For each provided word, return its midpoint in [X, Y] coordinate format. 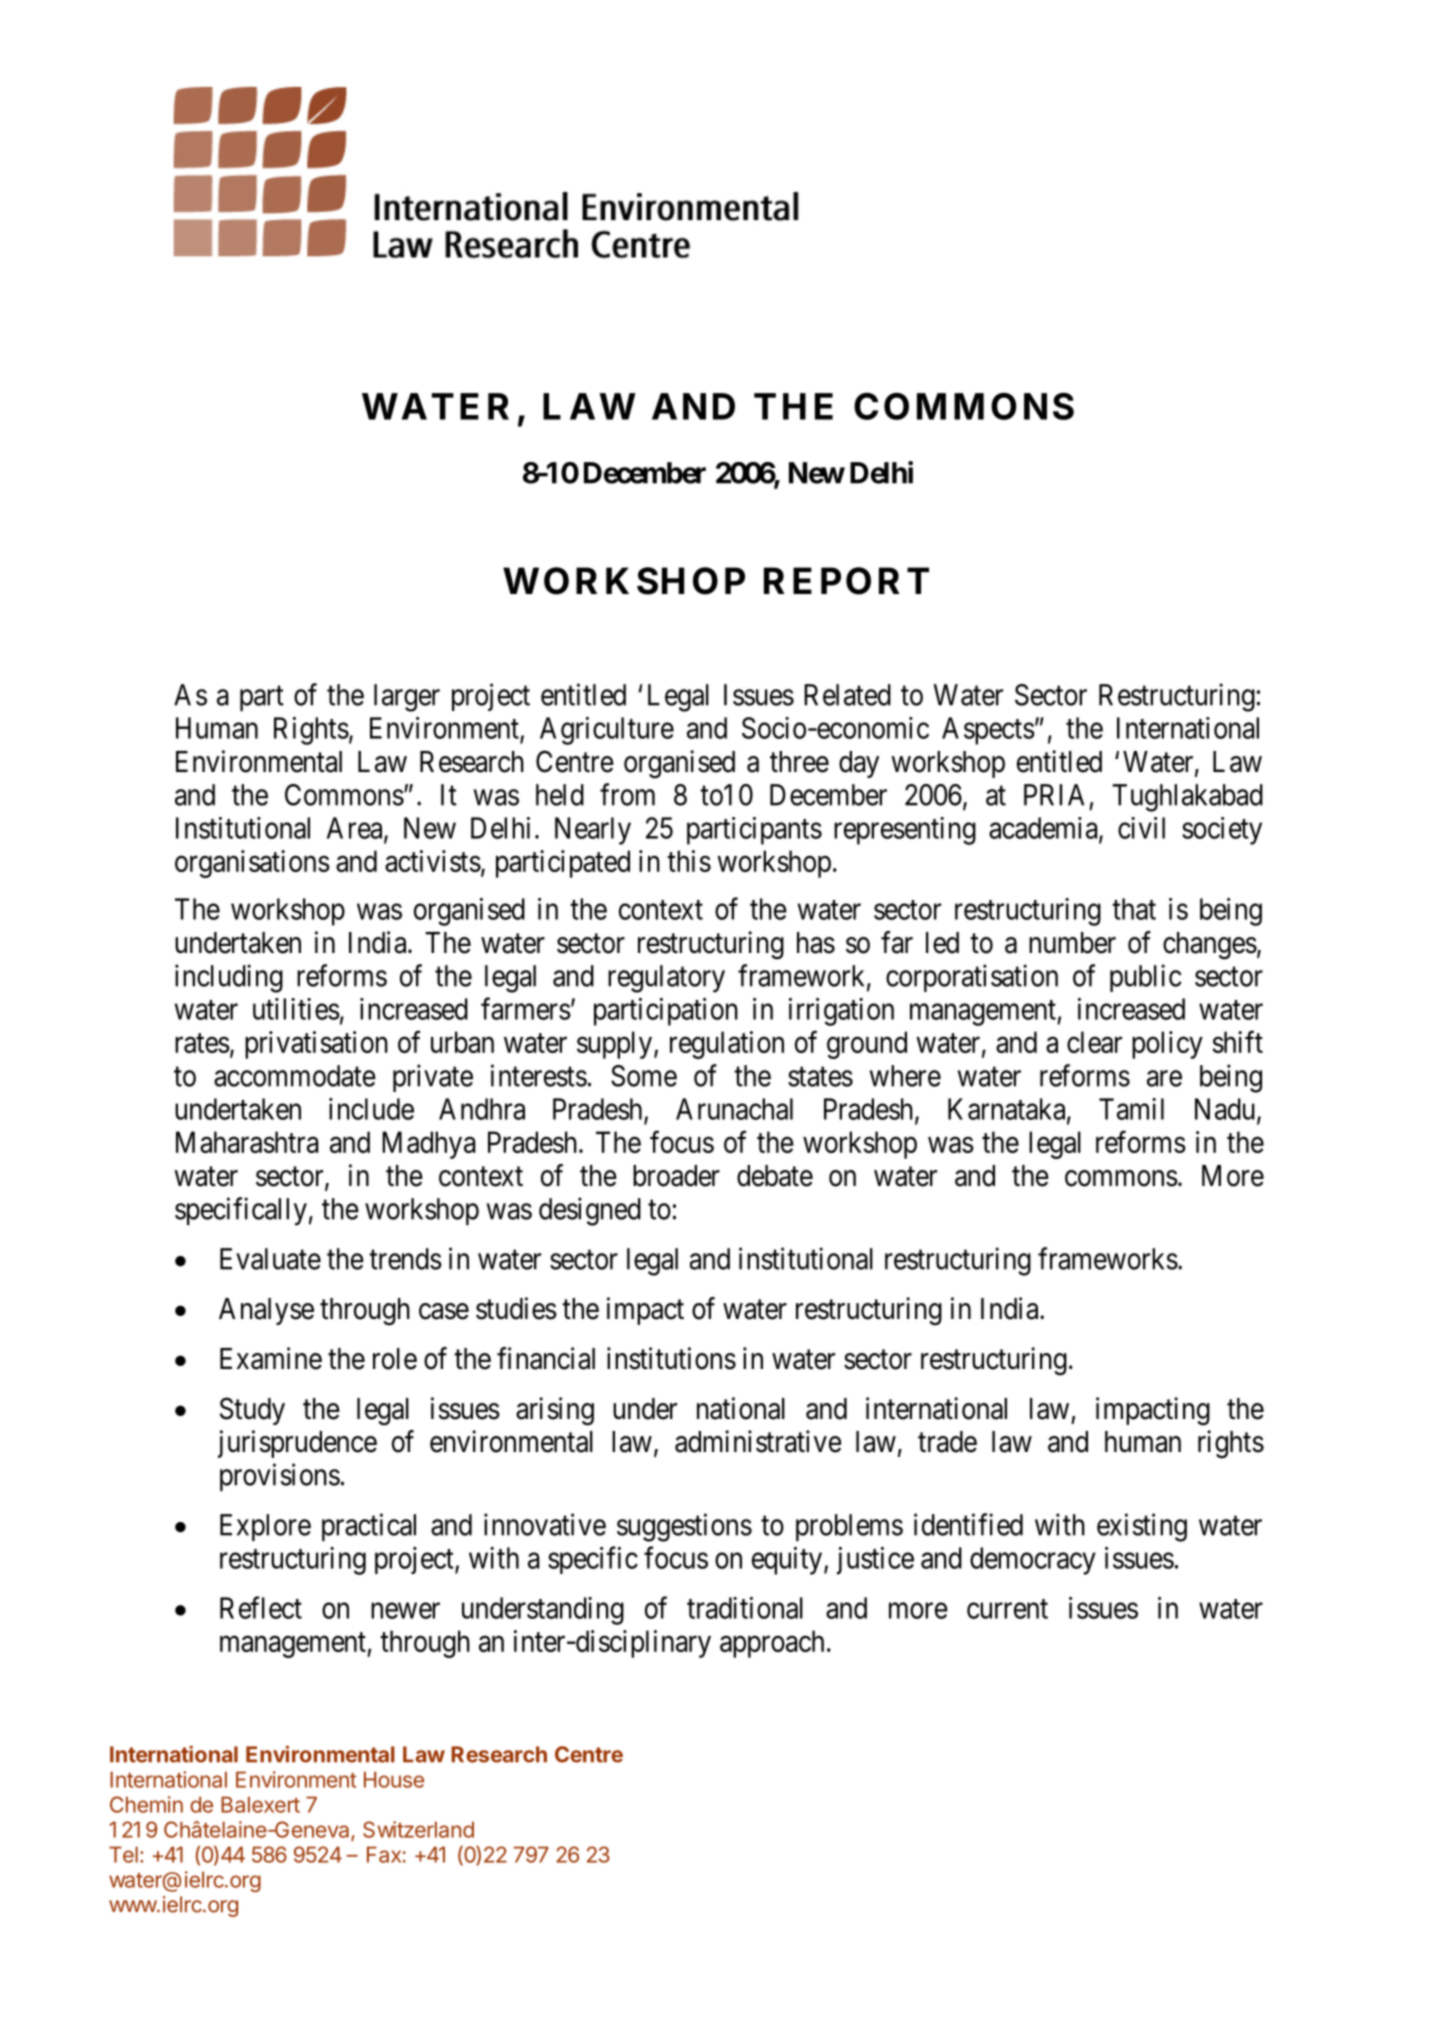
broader [676, 1176]
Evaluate [270, 1259]
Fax [384, 1854]
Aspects [988, 731]
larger [407, 698]
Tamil [1131, 1109]
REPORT [846, 581]
